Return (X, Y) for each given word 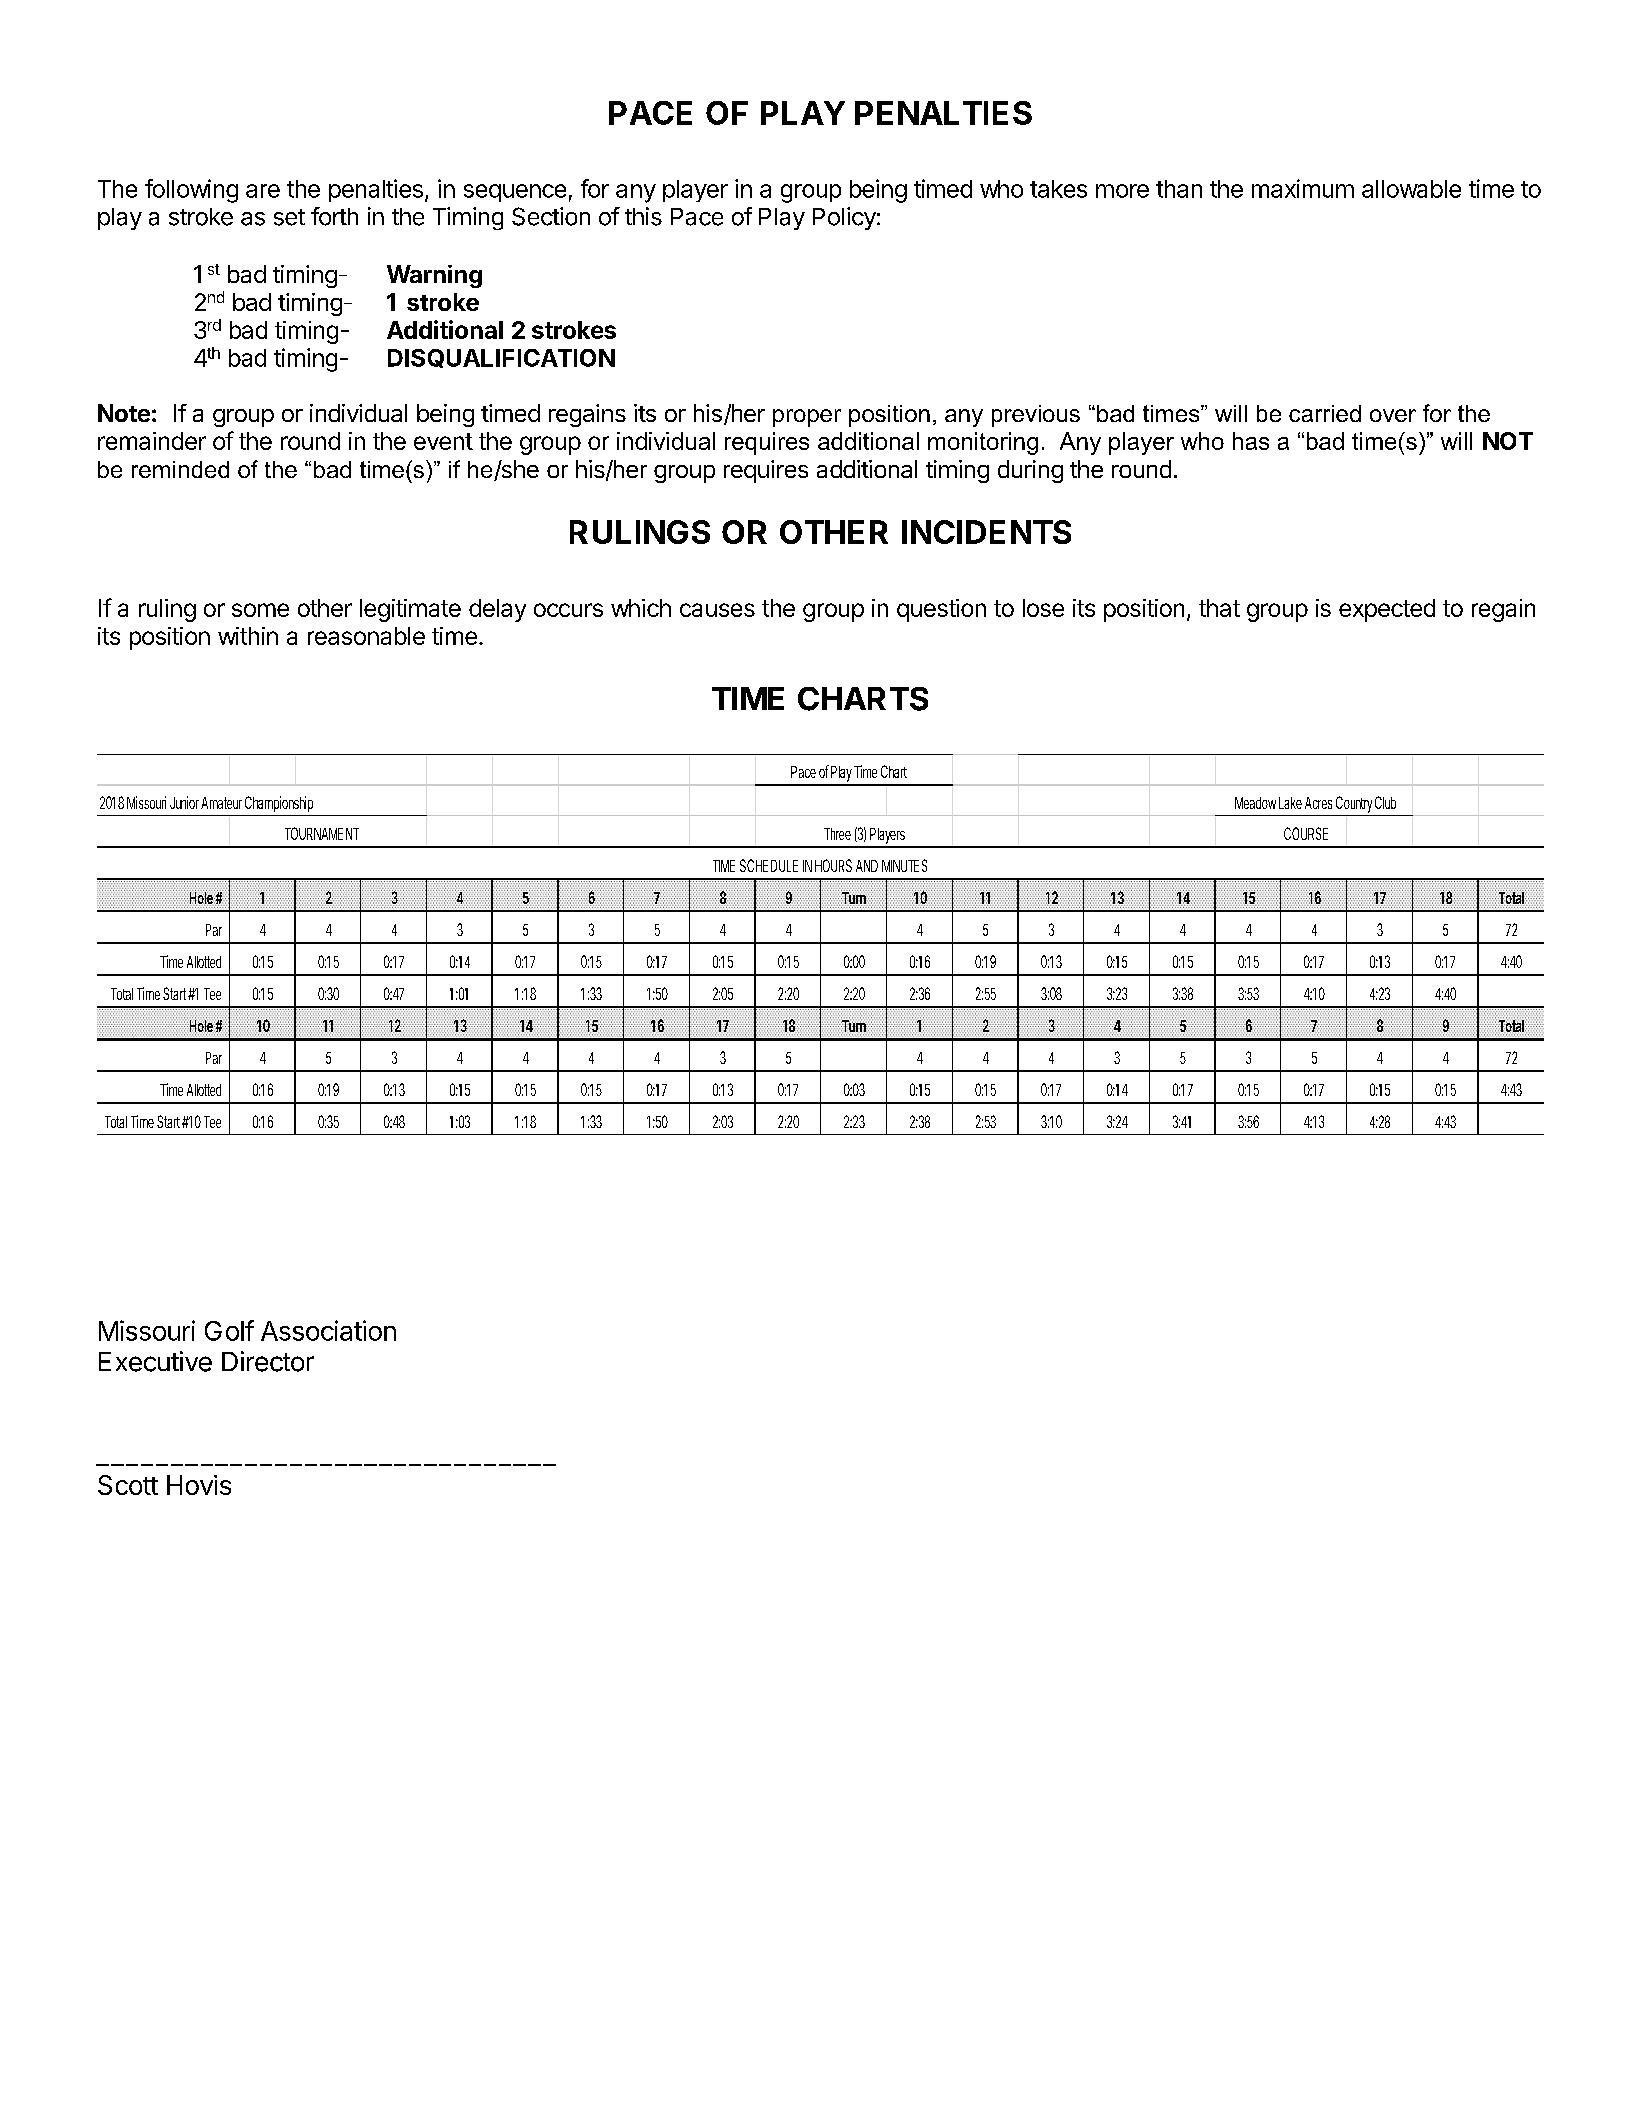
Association (328, 1330)
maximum (1303, 188)
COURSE (1306, 833)
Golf (229, 1330)
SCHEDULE (769, 865)
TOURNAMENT (322, 833)
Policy (844, 218)
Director (268, 1361)
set (289, 217)
